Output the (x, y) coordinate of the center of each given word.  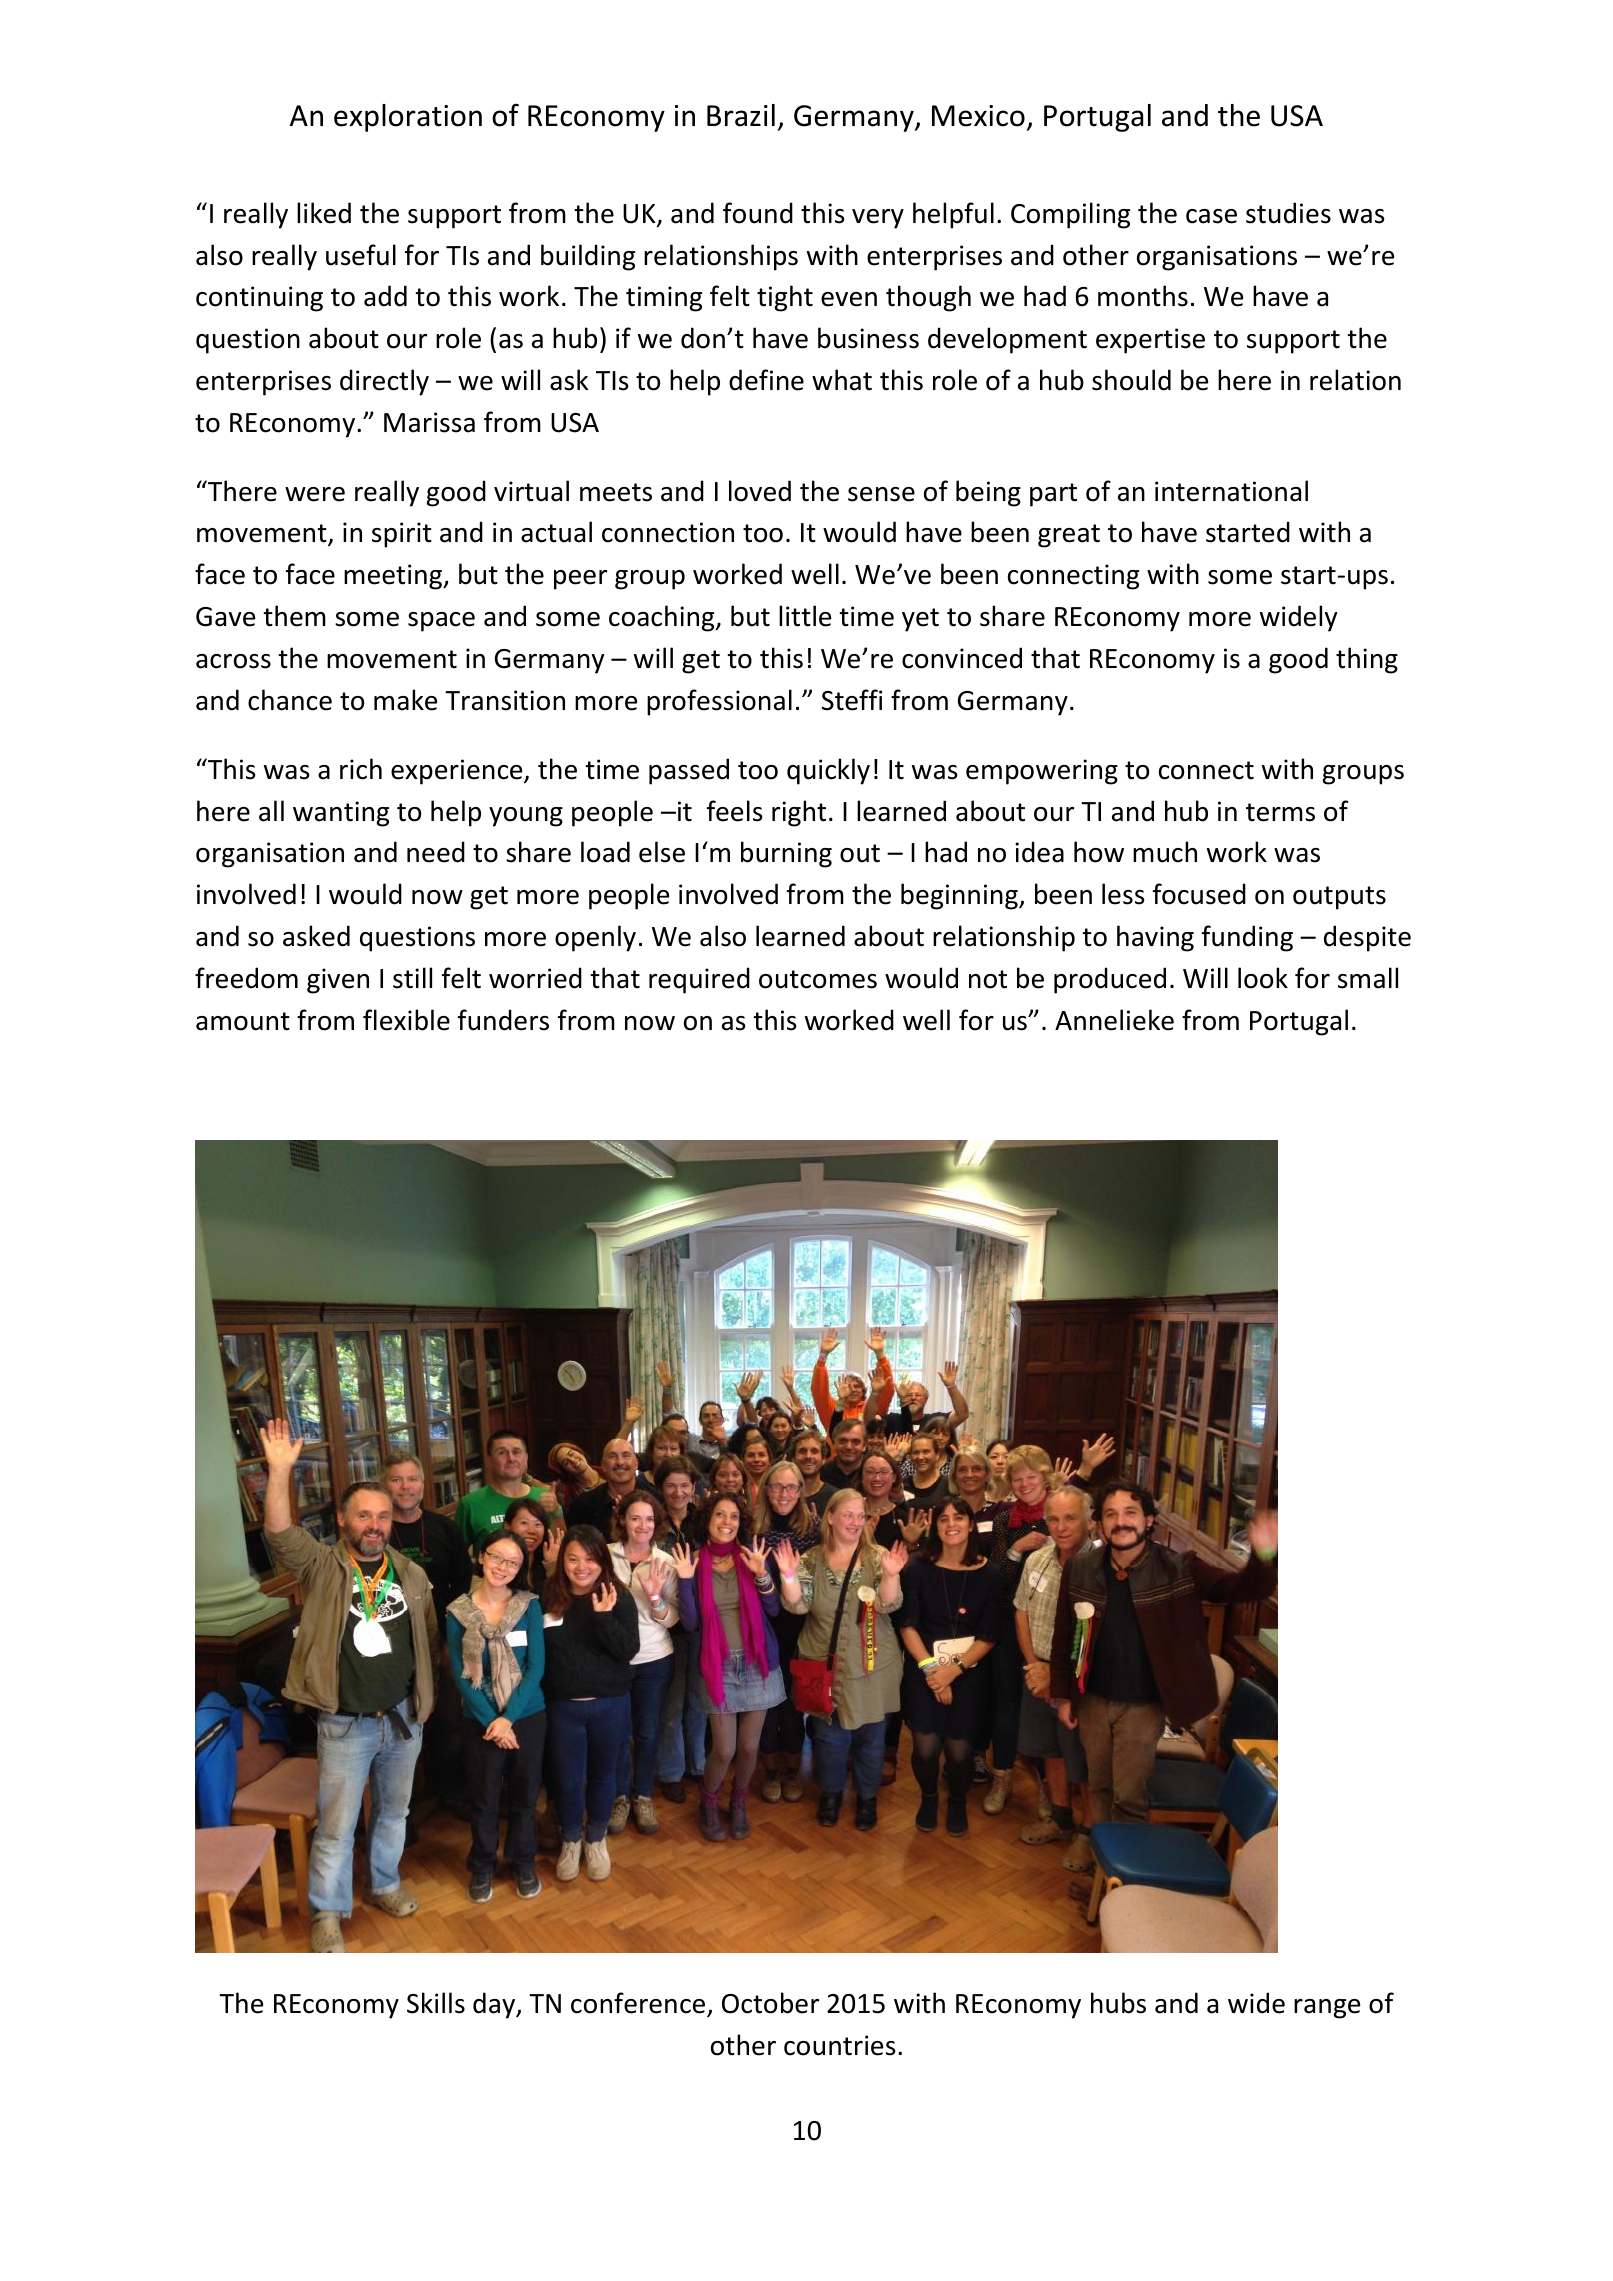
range (1327, 2009)
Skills (436, 2003)
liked (324, 213)
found (758, 213)
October (770, 2003)
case (1211, 216)
